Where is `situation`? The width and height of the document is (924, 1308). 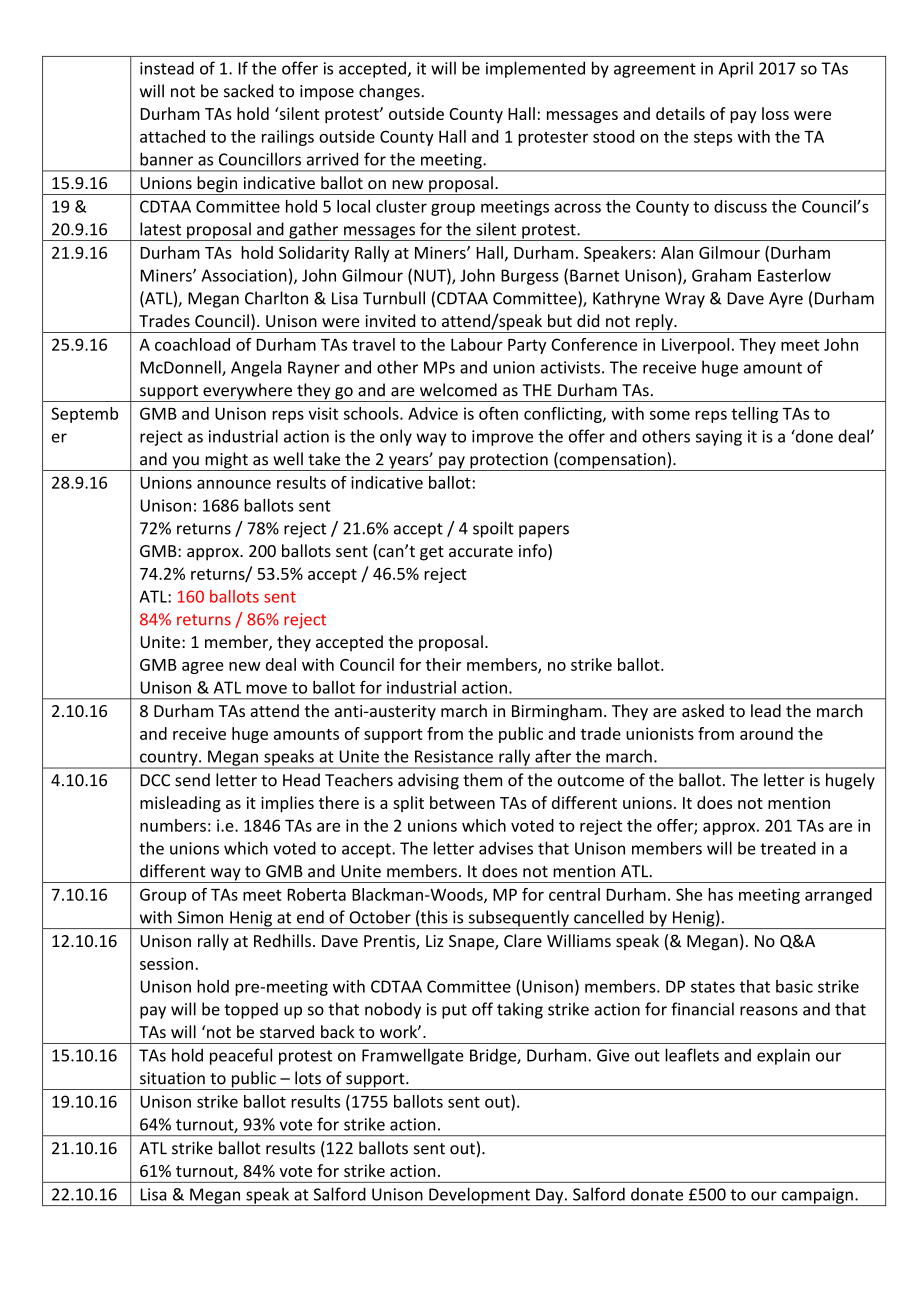 situation is located at coordinates (172, 1078).
